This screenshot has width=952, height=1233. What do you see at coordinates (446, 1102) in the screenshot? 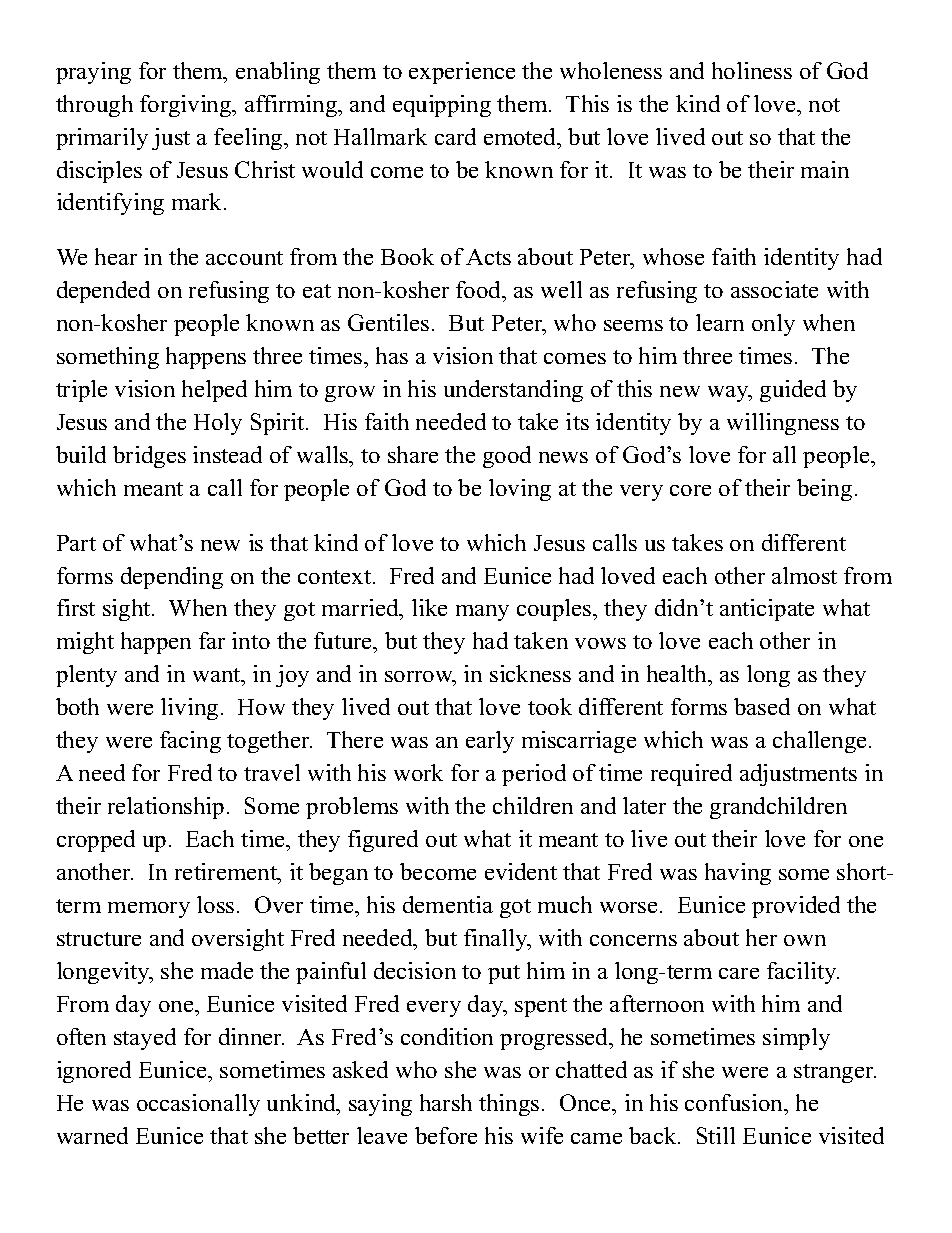
I see `harsh` at bounding box center [446, 1102].
